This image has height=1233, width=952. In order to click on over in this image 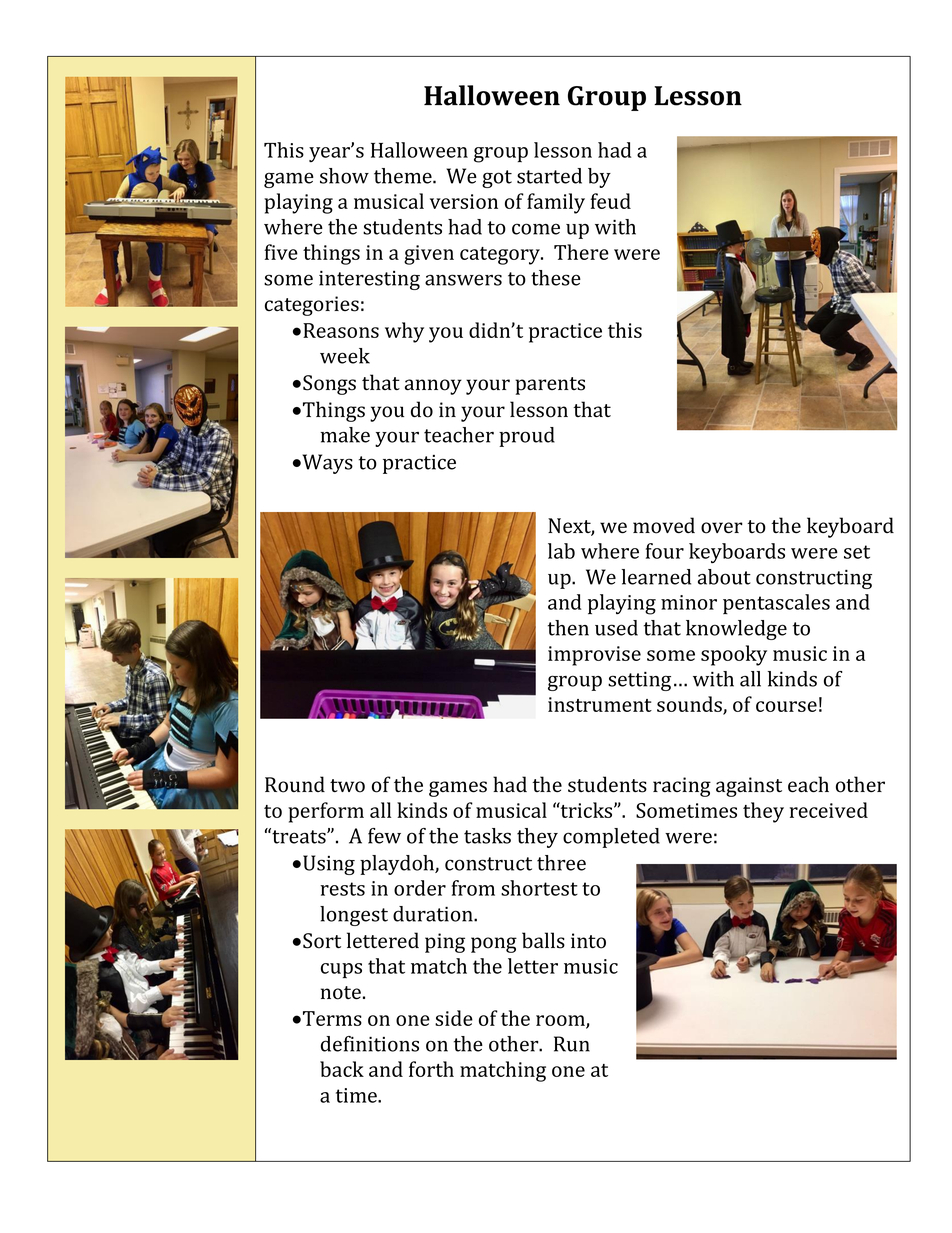, I will do `click(722, 528)`.
